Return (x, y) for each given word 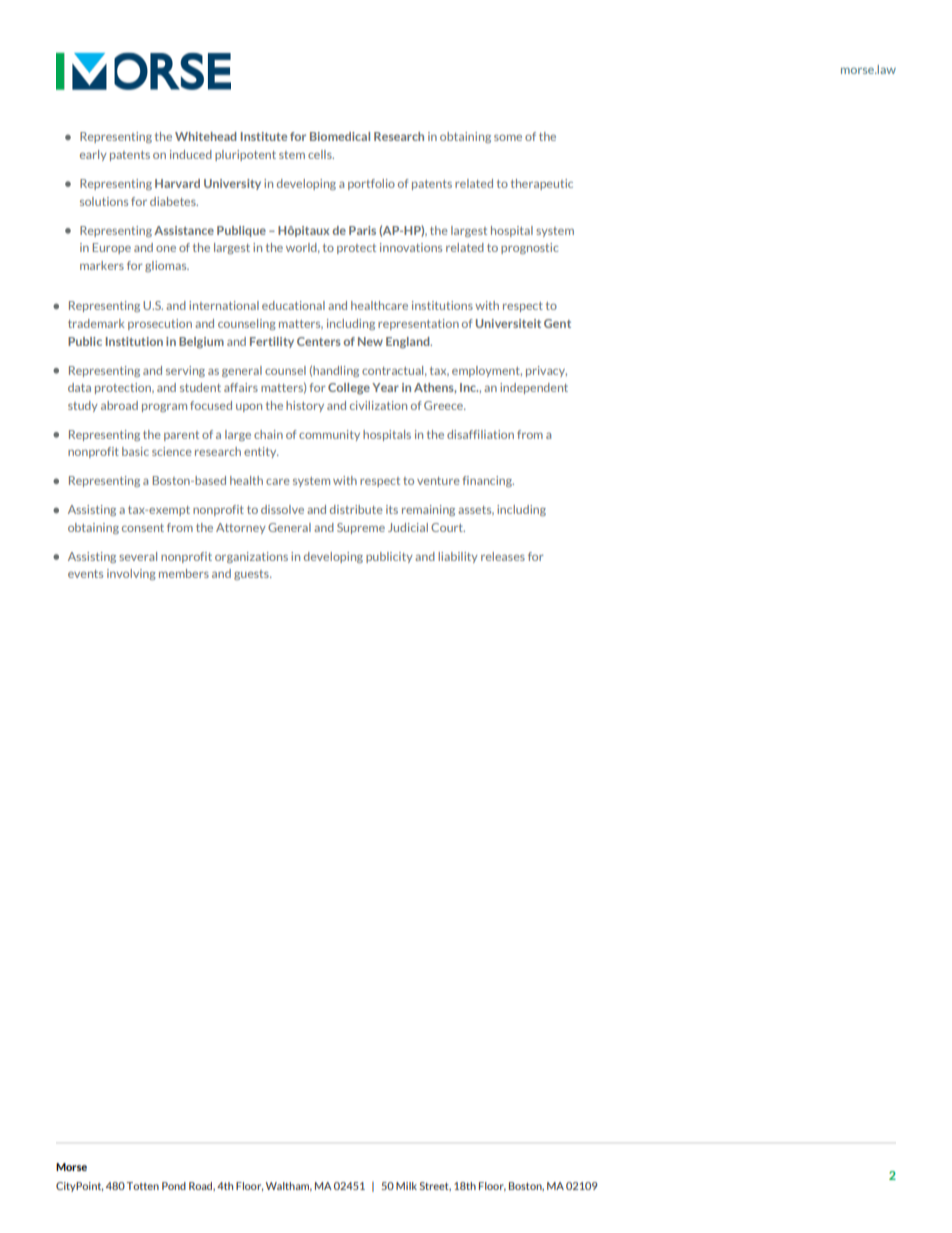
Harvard (177, 183)
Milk (406, 1186)
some (508, 137)
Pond (174, 1186)
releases (503, 556)
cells (321, 154)
